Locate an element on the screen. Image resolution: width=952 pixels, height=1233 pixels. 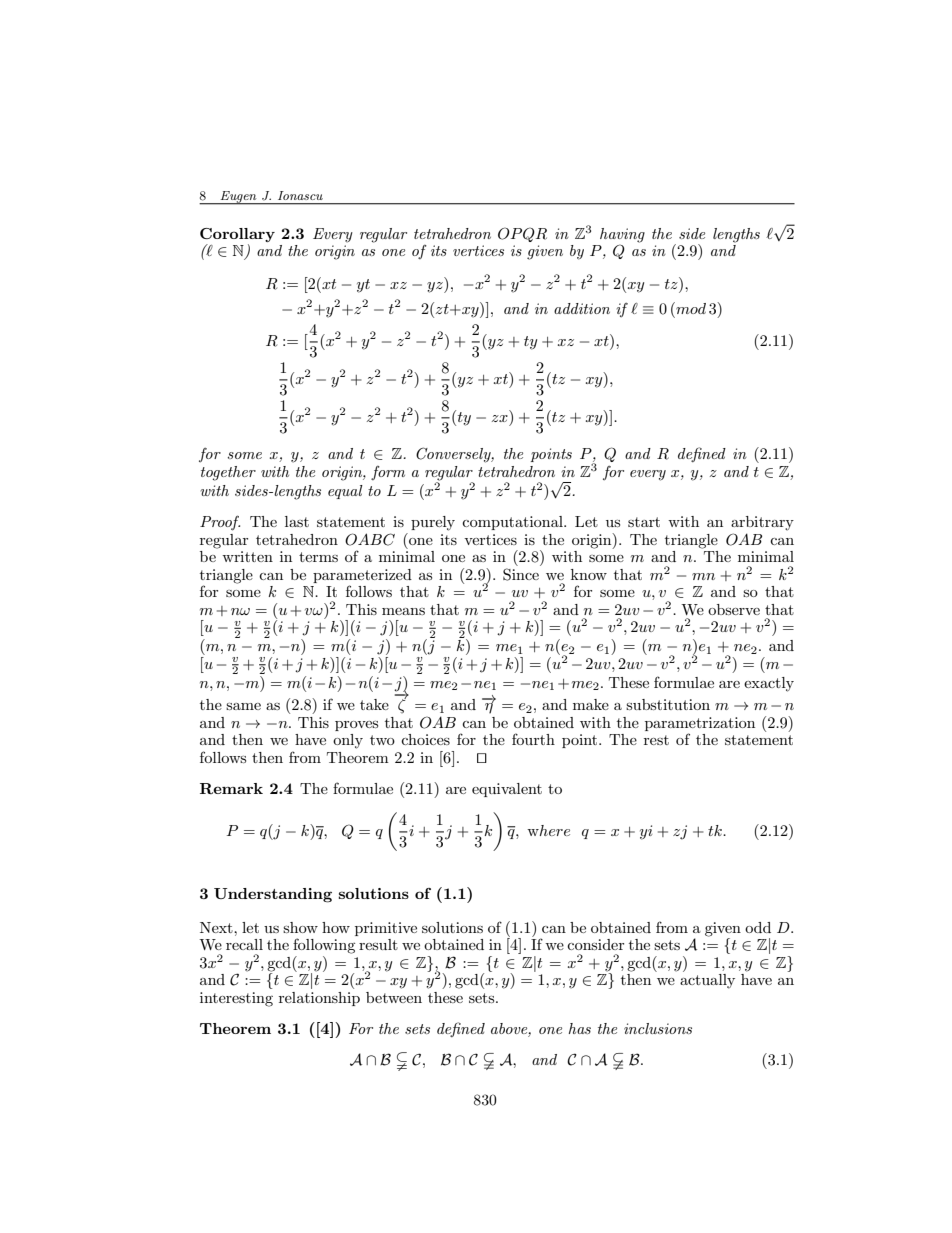
having is located at coordinates (622, 235).
